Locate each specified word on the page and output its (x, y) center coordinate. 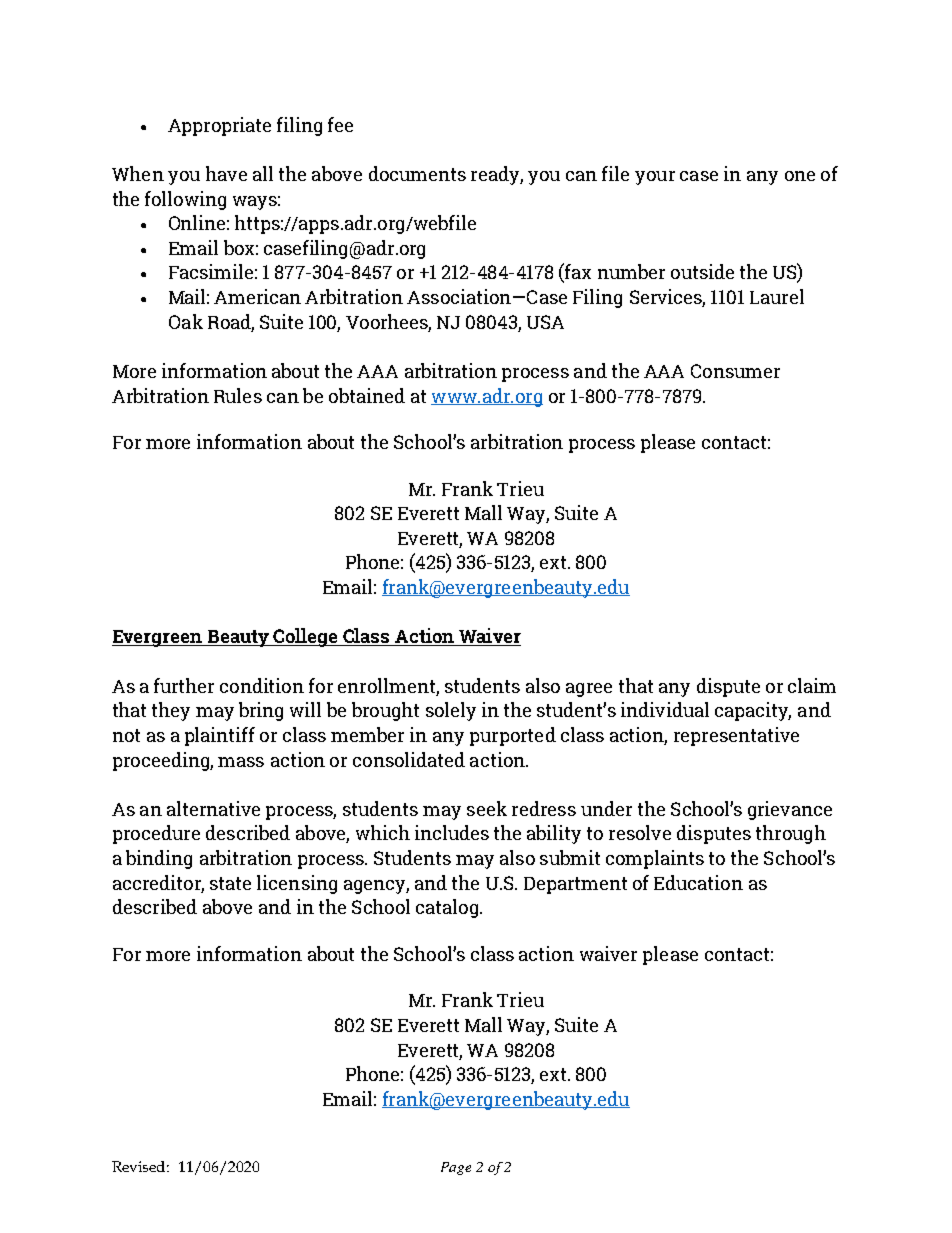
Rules (238, 395)
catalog (447, 908)
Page (456, 1168)
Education (698, 882)
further (184, 685)
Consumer (735, 371)
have (226, 173)
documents (417, 173)
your (655, 178)
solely (451, 711)
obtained (367, 395)
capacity (753, 711)
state (230, 883)
